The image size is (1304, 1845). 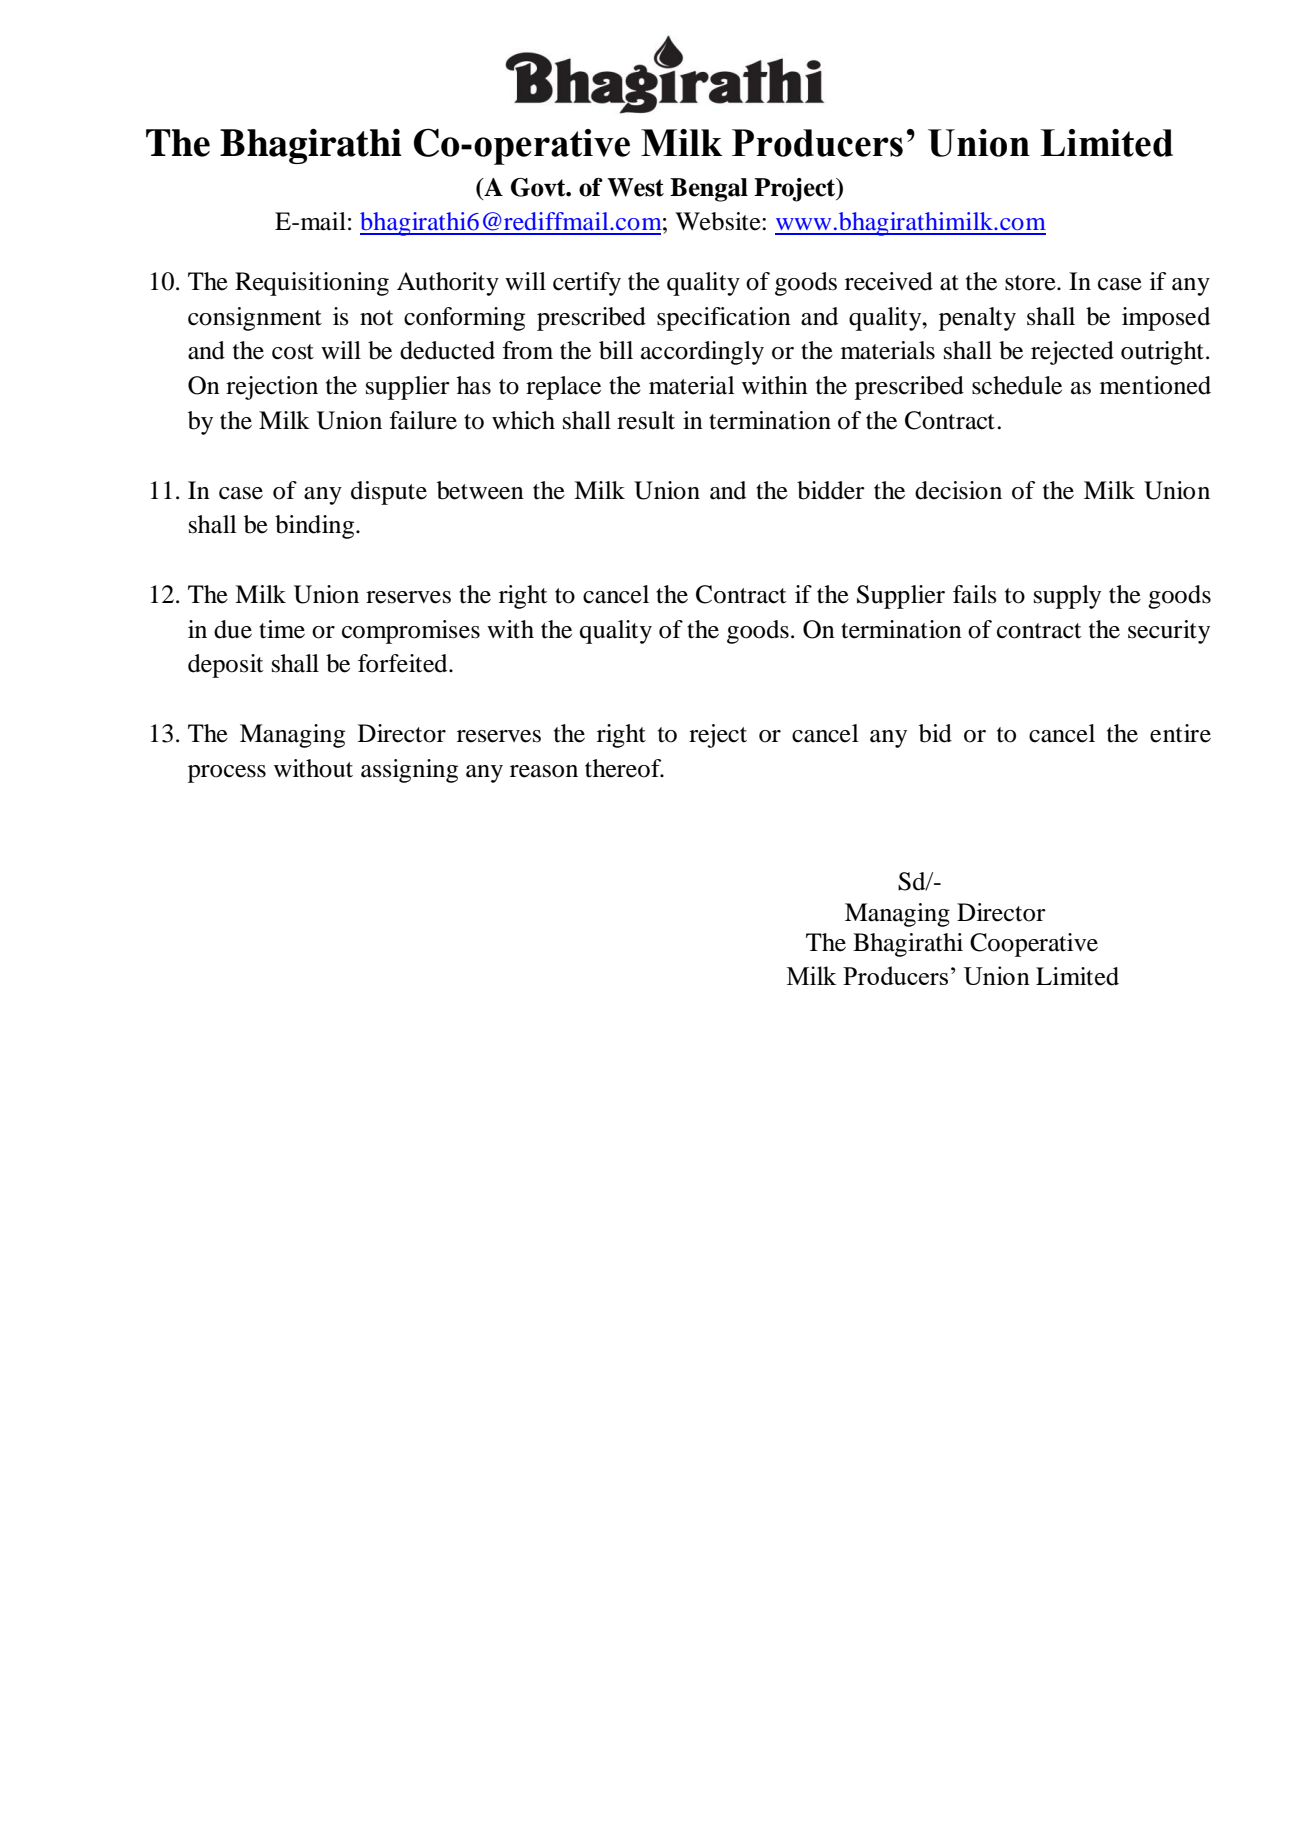 I want to click on decision, so click(x=958, y=490).
